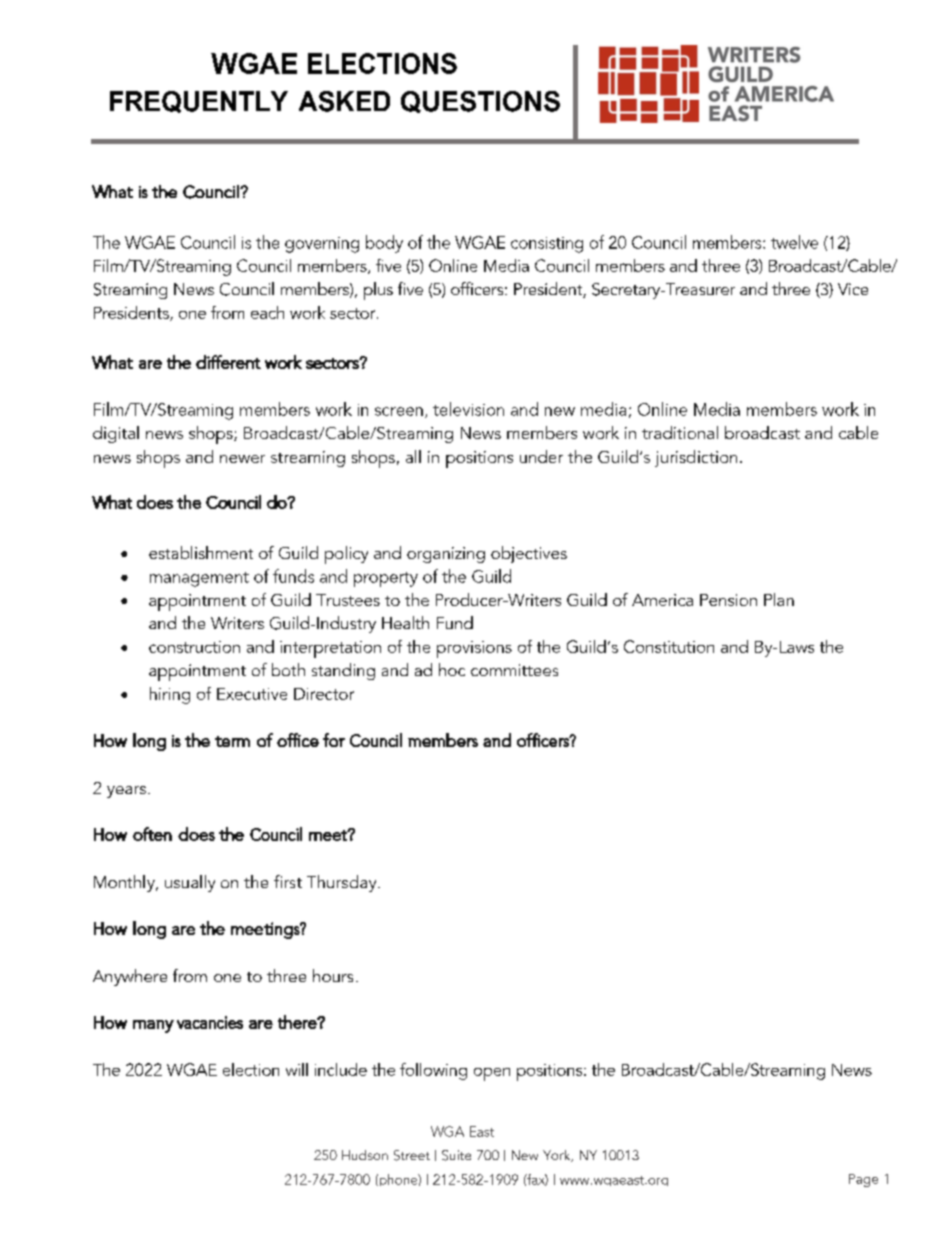 This page has width=952, height=1233. Describe the element at coordinates (680, 432) in the page. I see `traditional` at that location.
